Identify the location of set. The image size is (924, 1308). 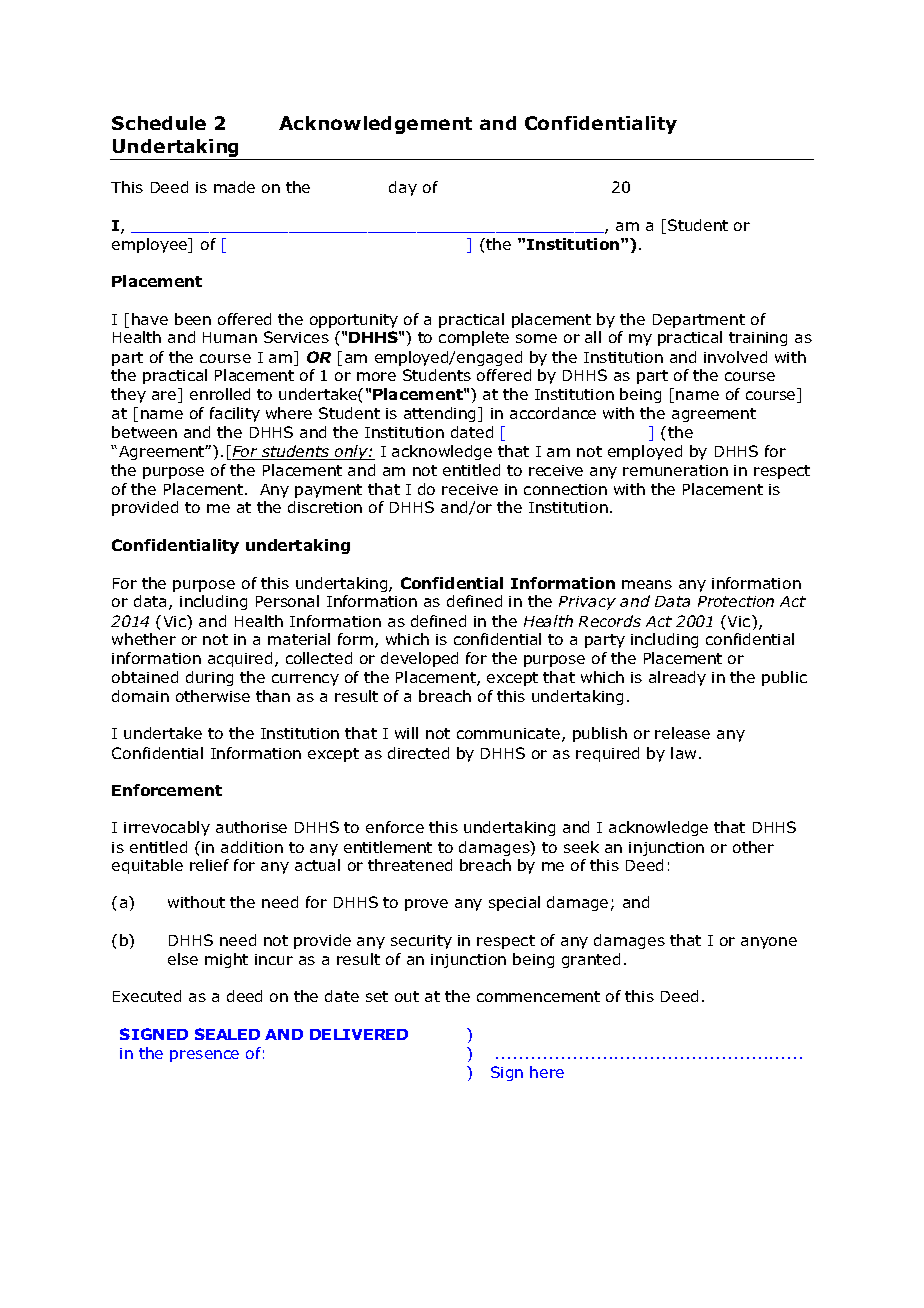
(377, 996).
